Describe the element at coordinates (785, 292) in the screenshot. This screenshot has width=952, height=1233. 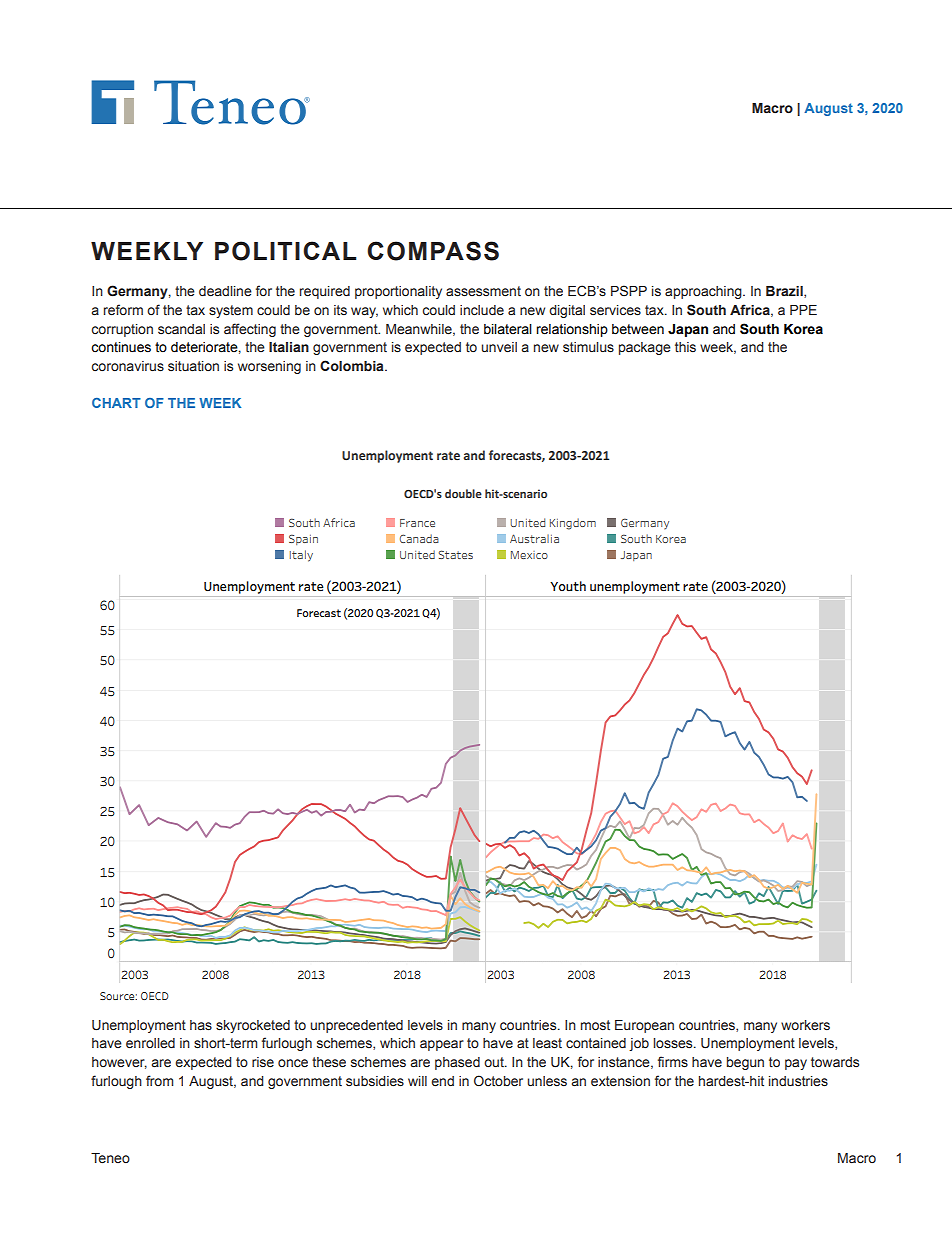
I see `Brazil` at that location.
